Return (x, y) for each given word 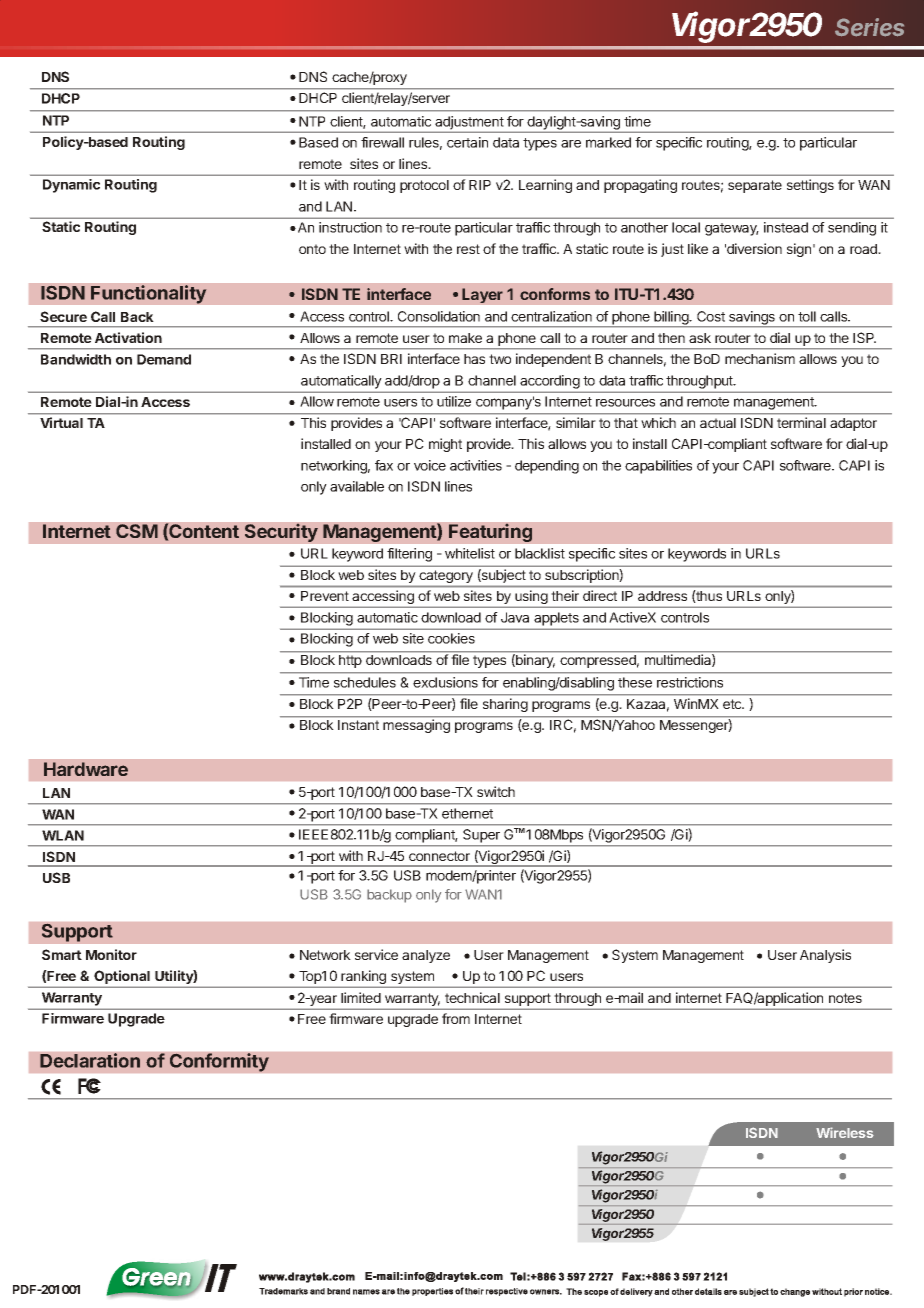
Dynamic (71, 186)
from (456, 1018)
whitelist (470, 553)
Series (869, 27)
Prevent (325, 596)
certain (467, 142)
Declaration (90, 1060)
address (662, 596)
